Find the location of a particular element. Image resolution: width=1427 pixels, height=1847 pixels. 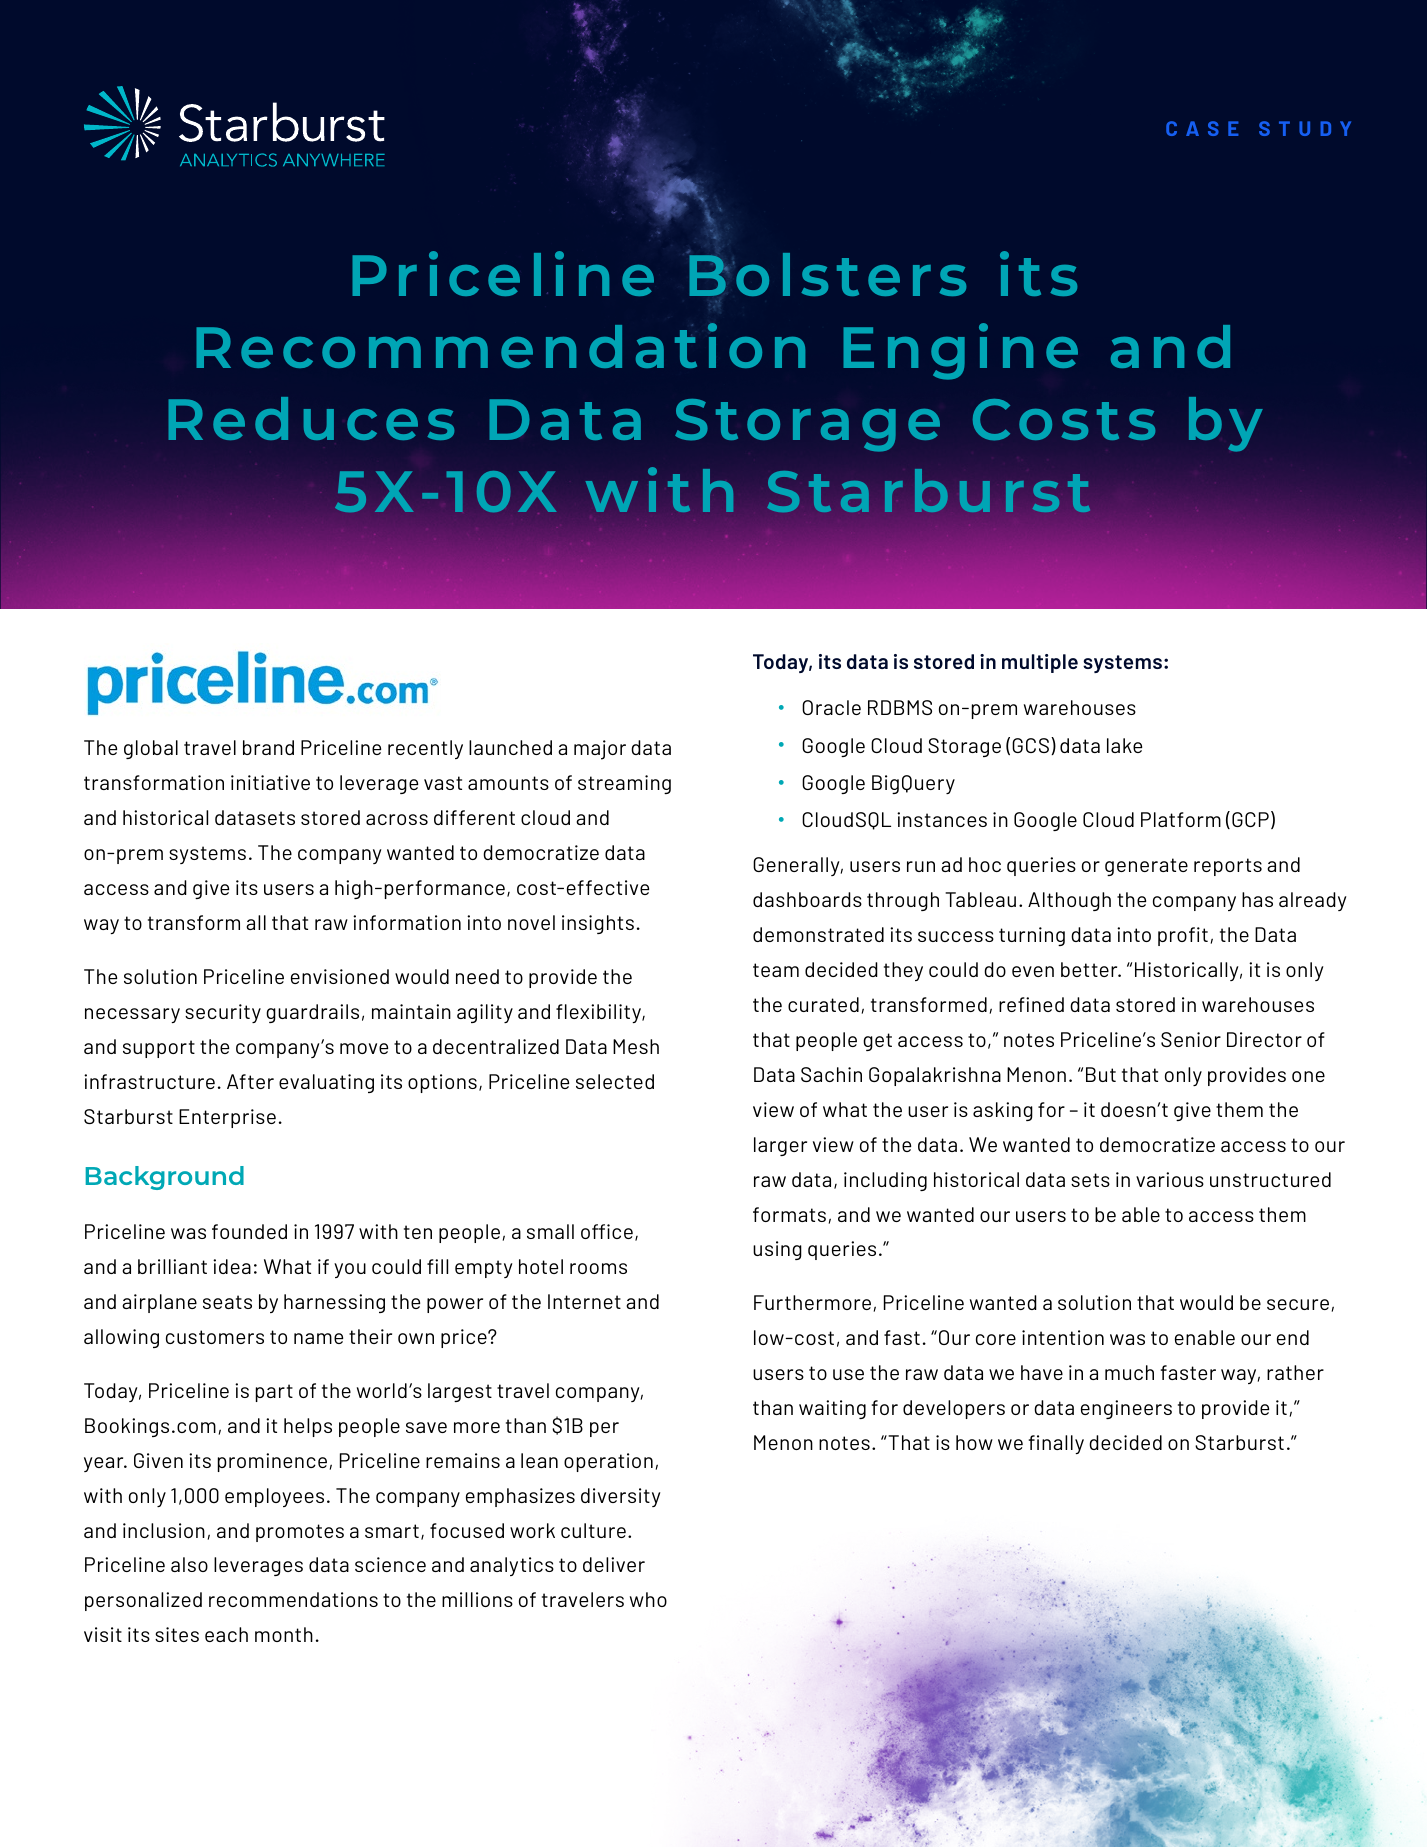

Bolsters is located at coordinates (826, 273).
